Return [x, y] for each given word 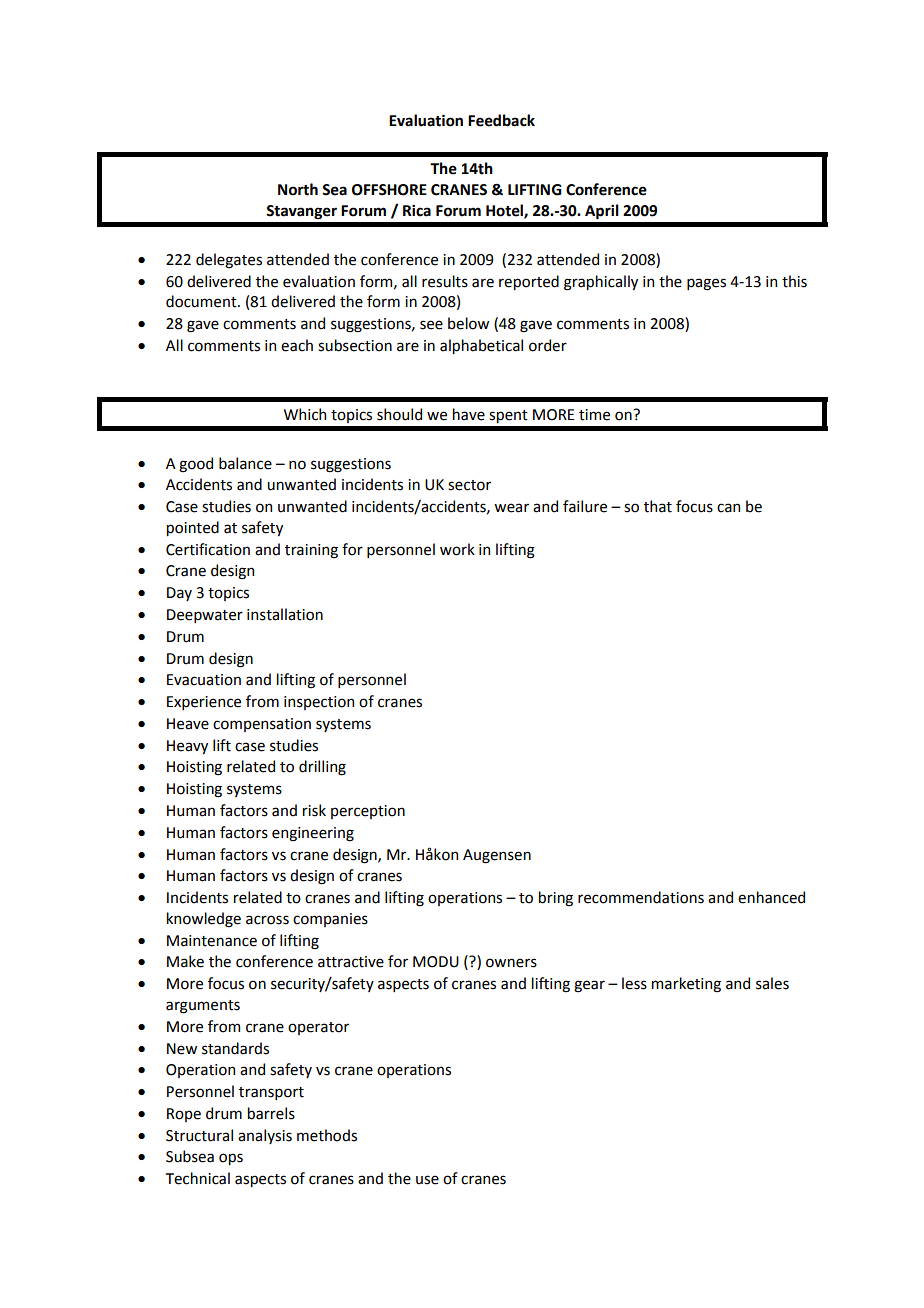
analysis [265, 1136]
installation [285, 614]
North [298, 189]
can [728, 508]
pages [706, 284]
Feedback [501, 120]
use [427, 1180]
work [457, 549]
